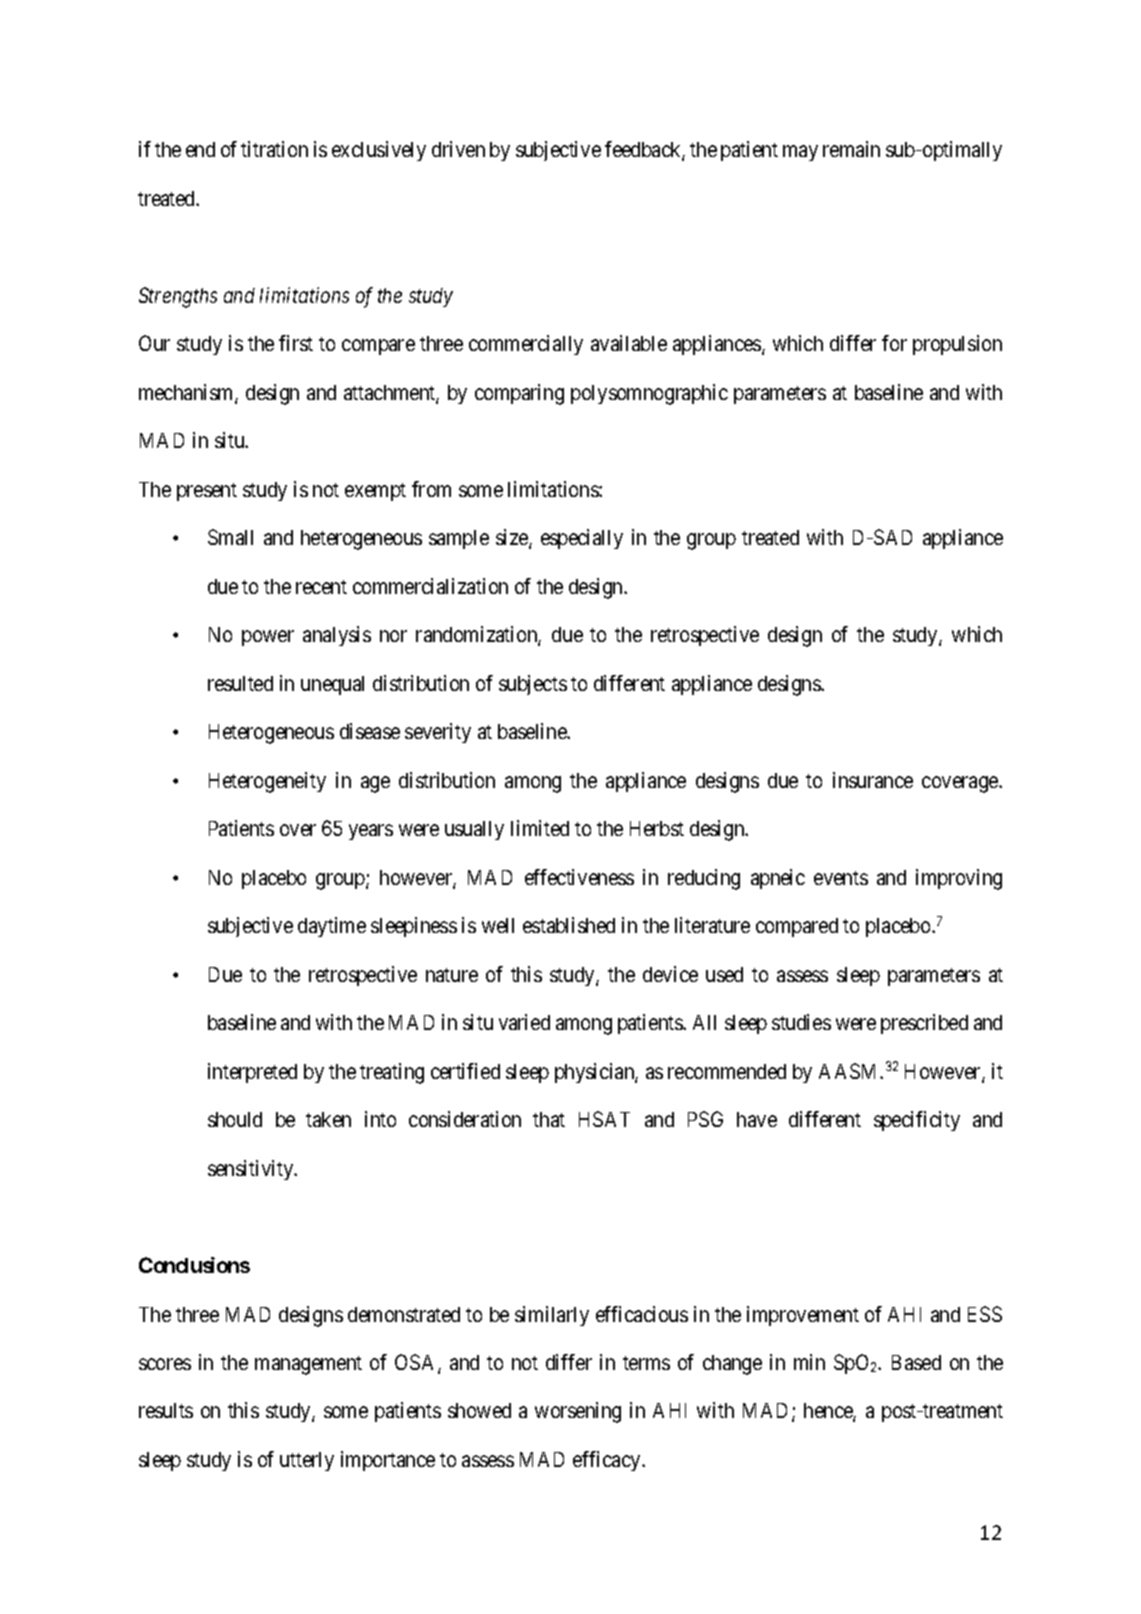 This screenshot has width=1141, height=1614. What do you see at coordinates (549, 1119) in the screenshot?
I see `that` at bounding box center [549, 1119].
